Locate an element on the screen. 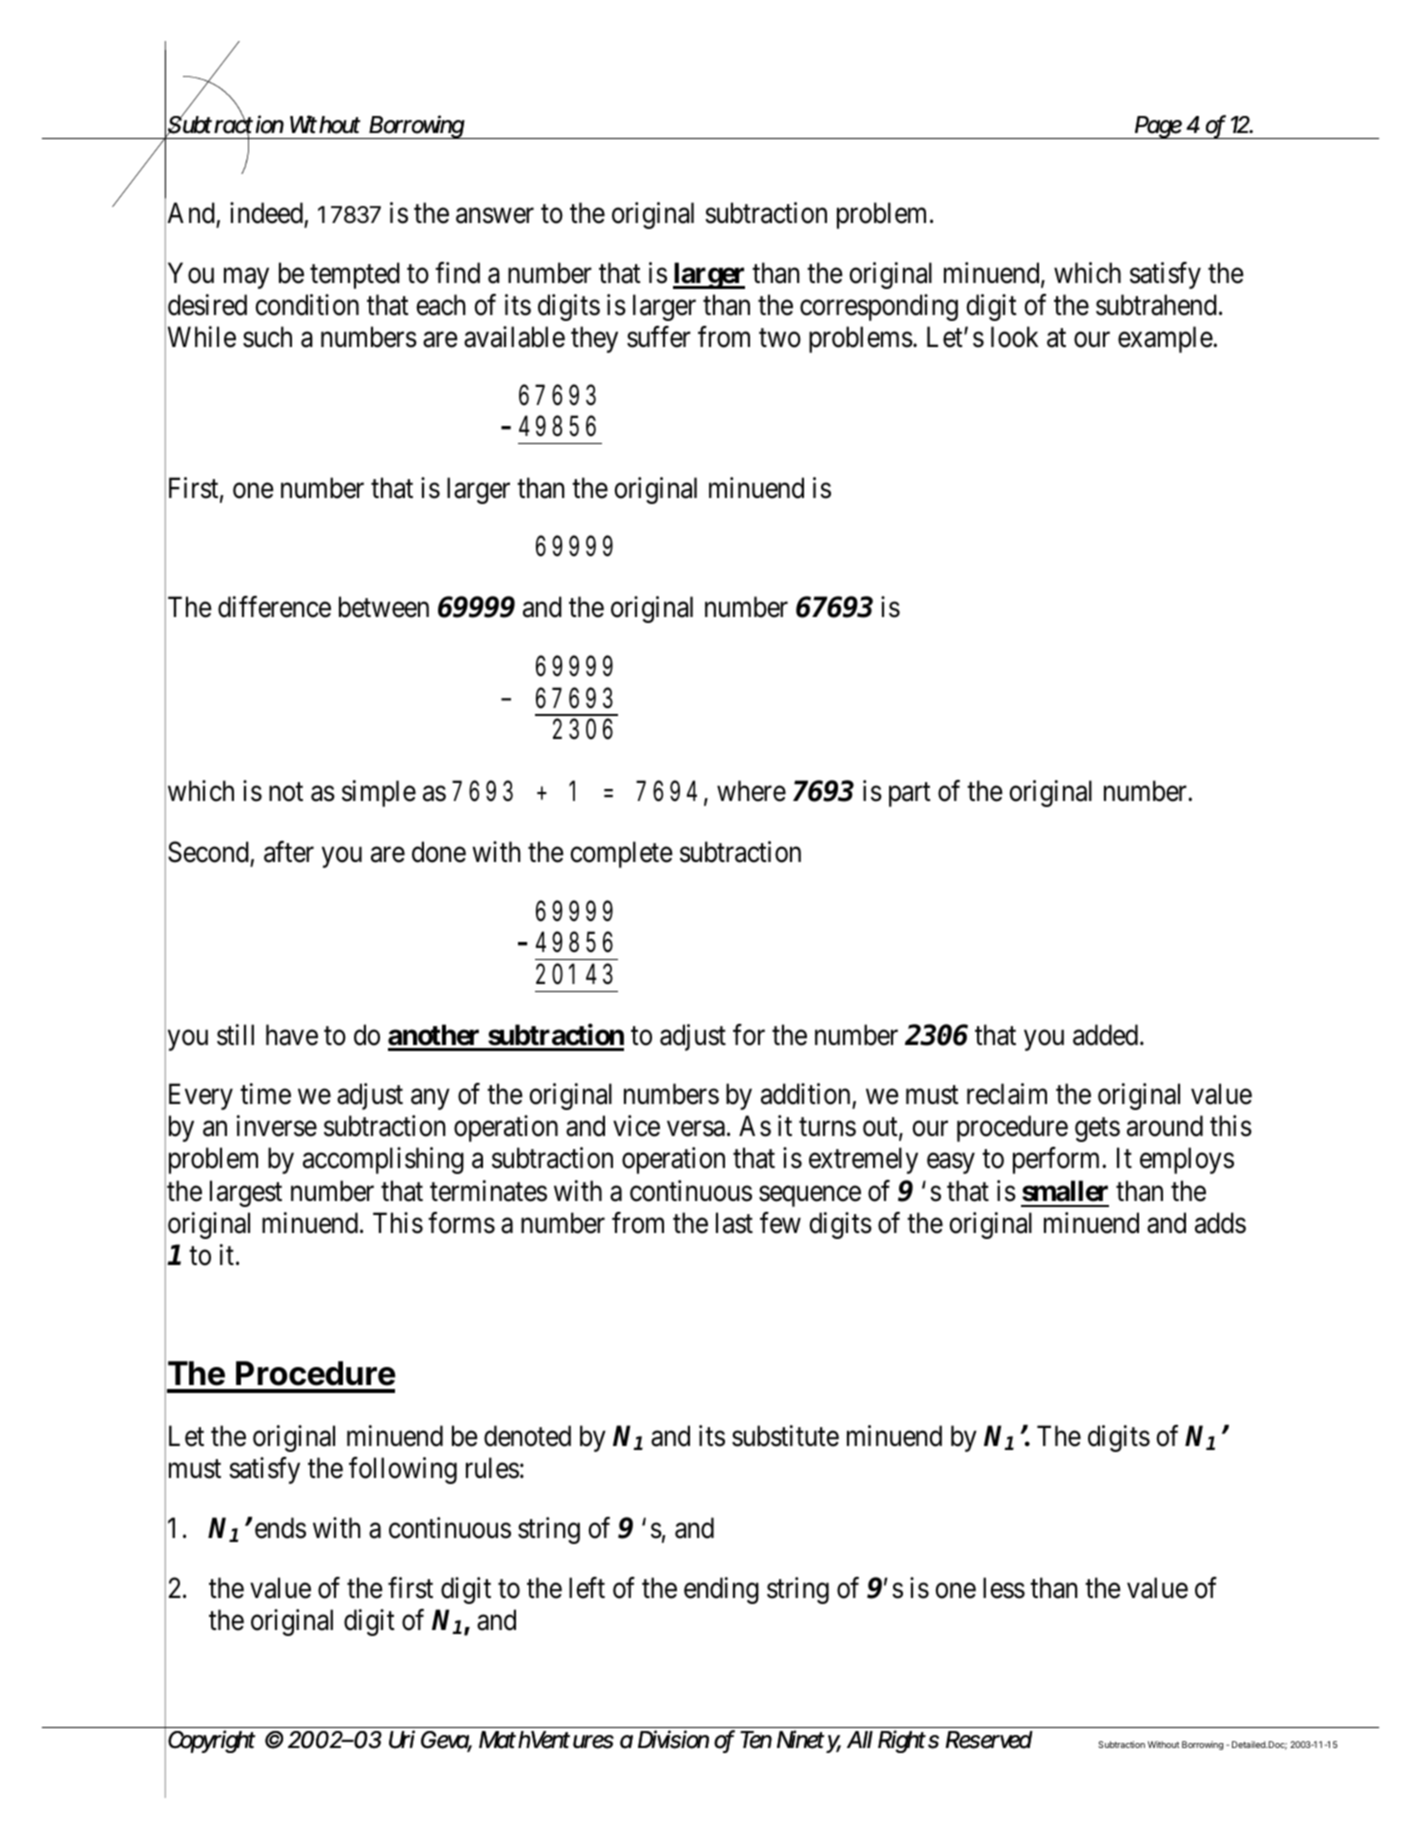 The width and height of the screenshot is (1421, 1839). added is located at coordinates (1107, 1035).
